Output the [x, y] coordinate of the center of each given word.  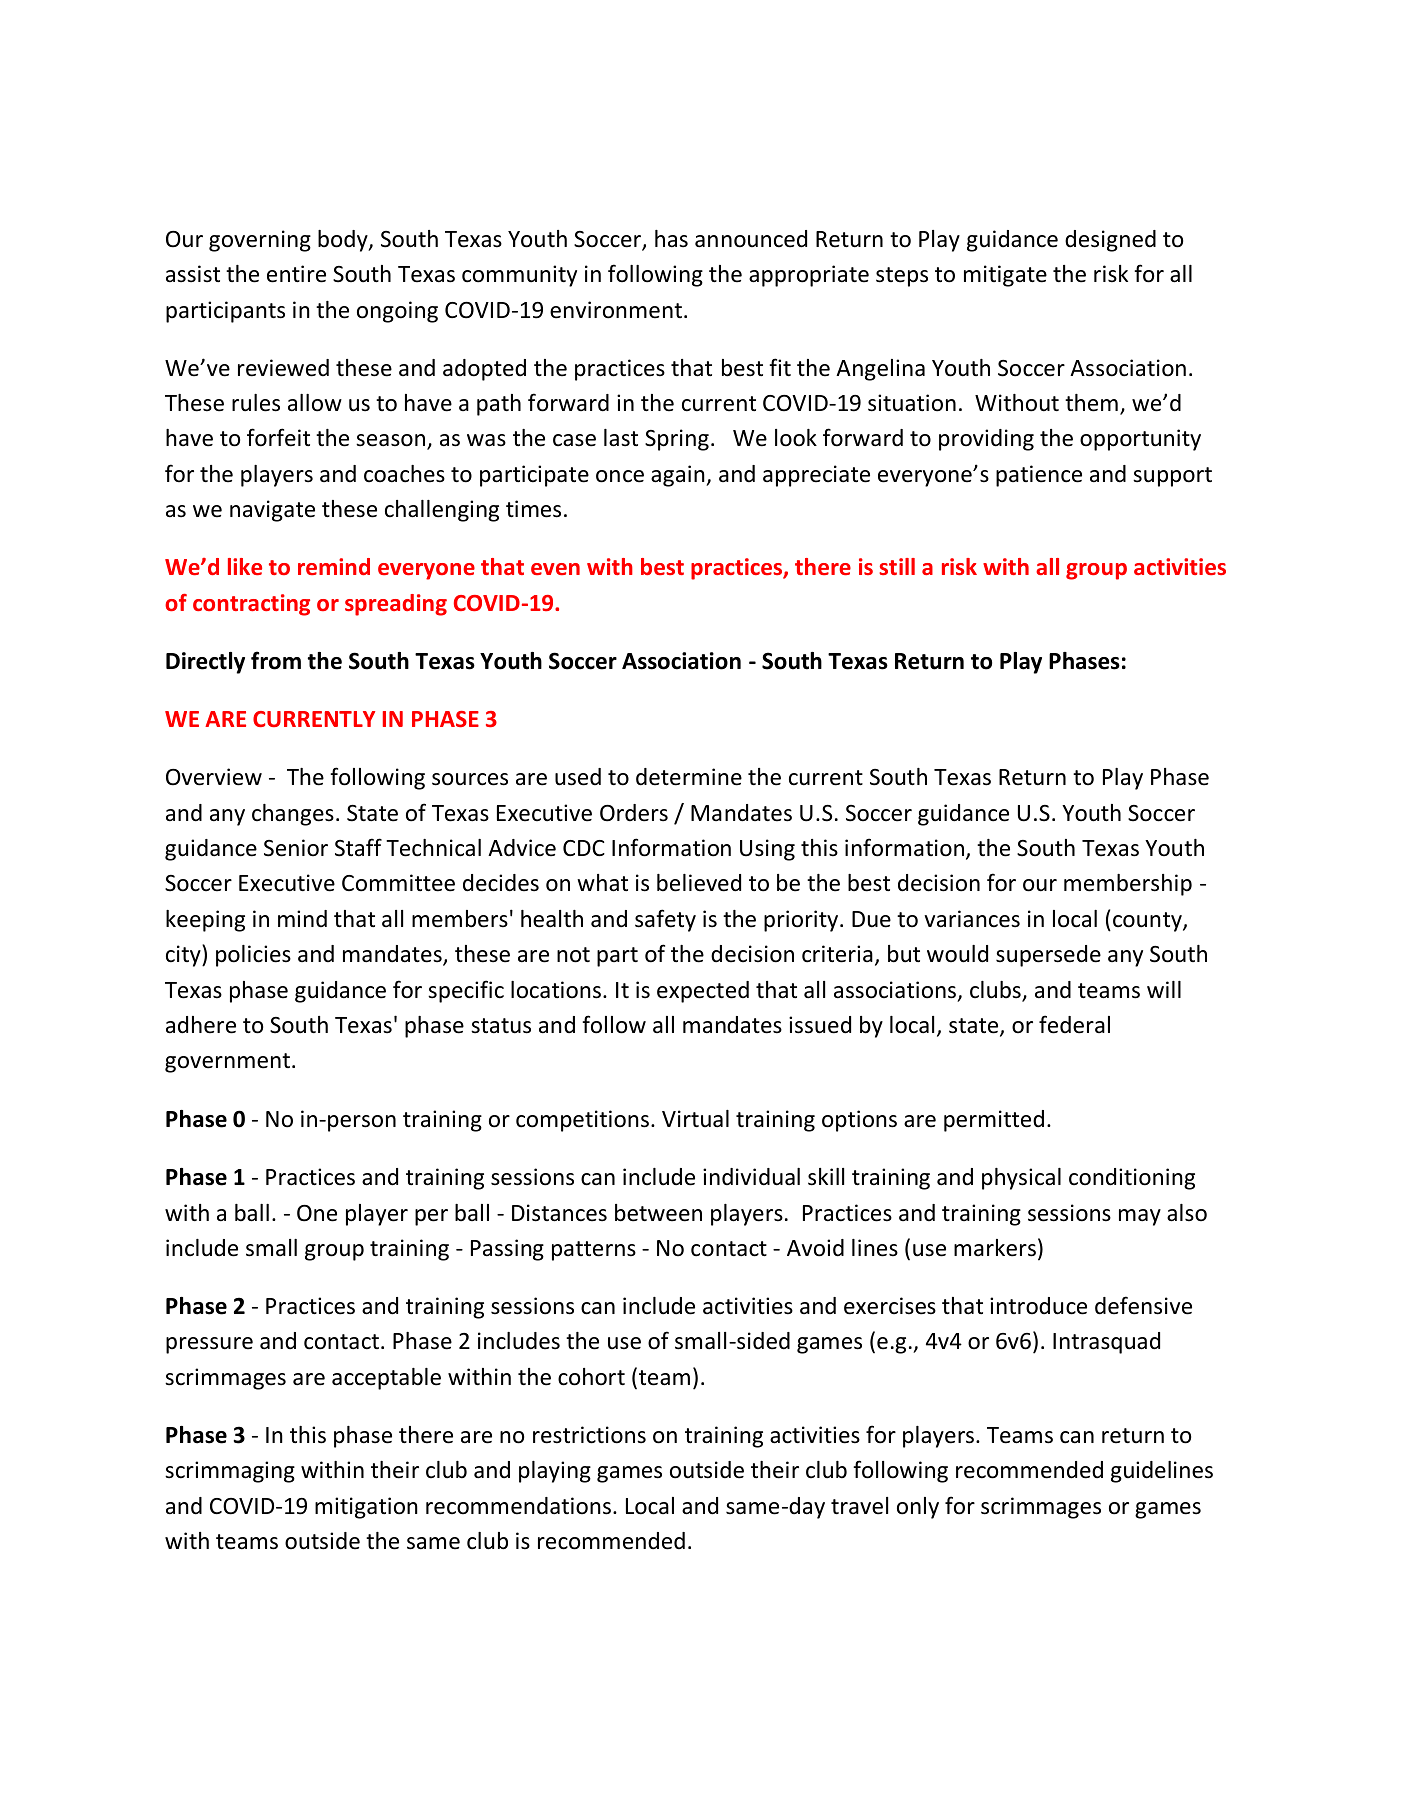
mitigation [366, 1508]
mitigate [1005, 276]
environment [616, 310]
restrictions [589, 1435]
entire [296, 274]
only [918, 1508]
